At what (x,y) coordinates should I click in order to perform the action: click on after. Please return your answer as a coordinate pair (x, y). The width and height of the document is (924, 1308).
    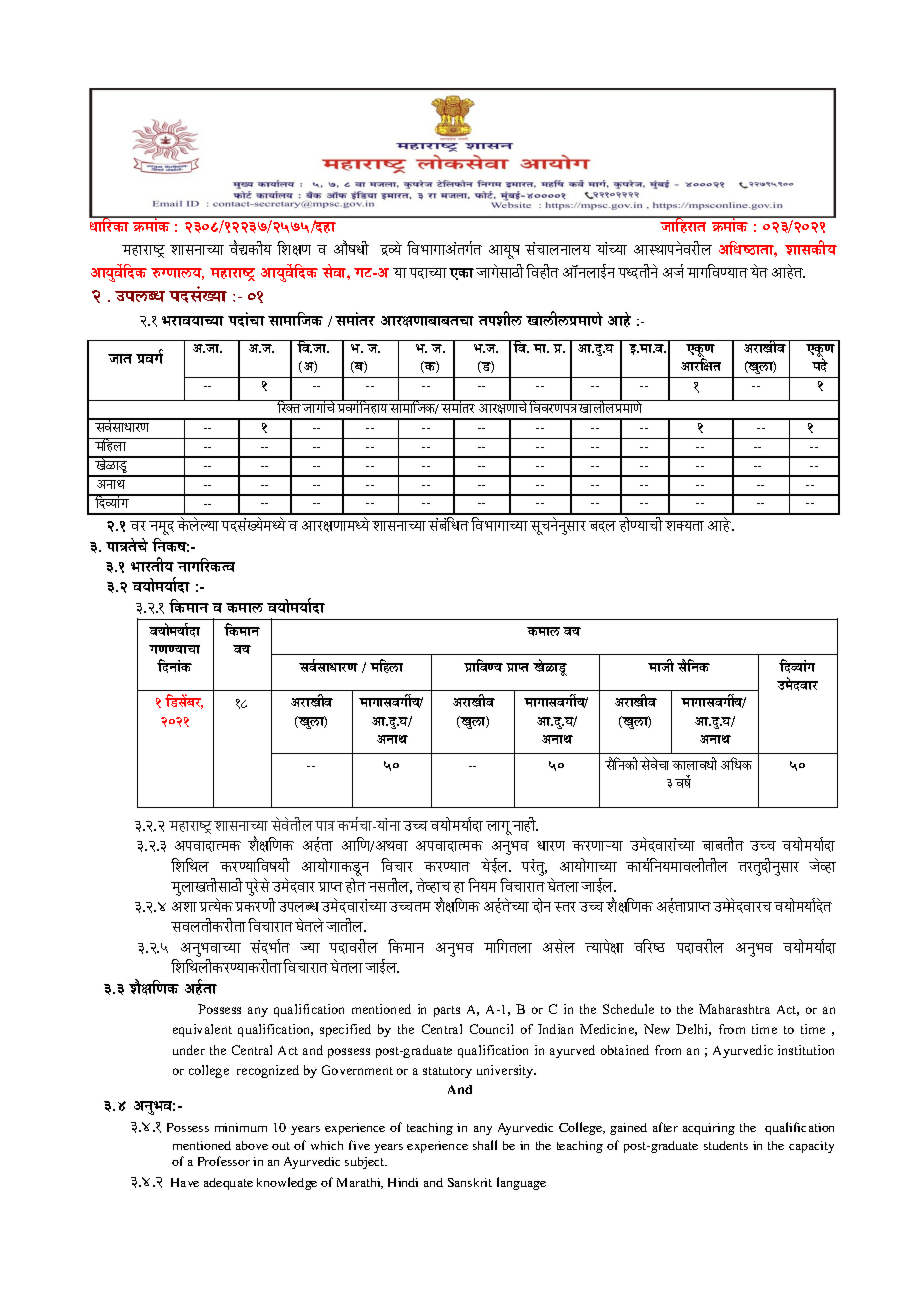
    Looking at the image, I should click on (665, 1127).
